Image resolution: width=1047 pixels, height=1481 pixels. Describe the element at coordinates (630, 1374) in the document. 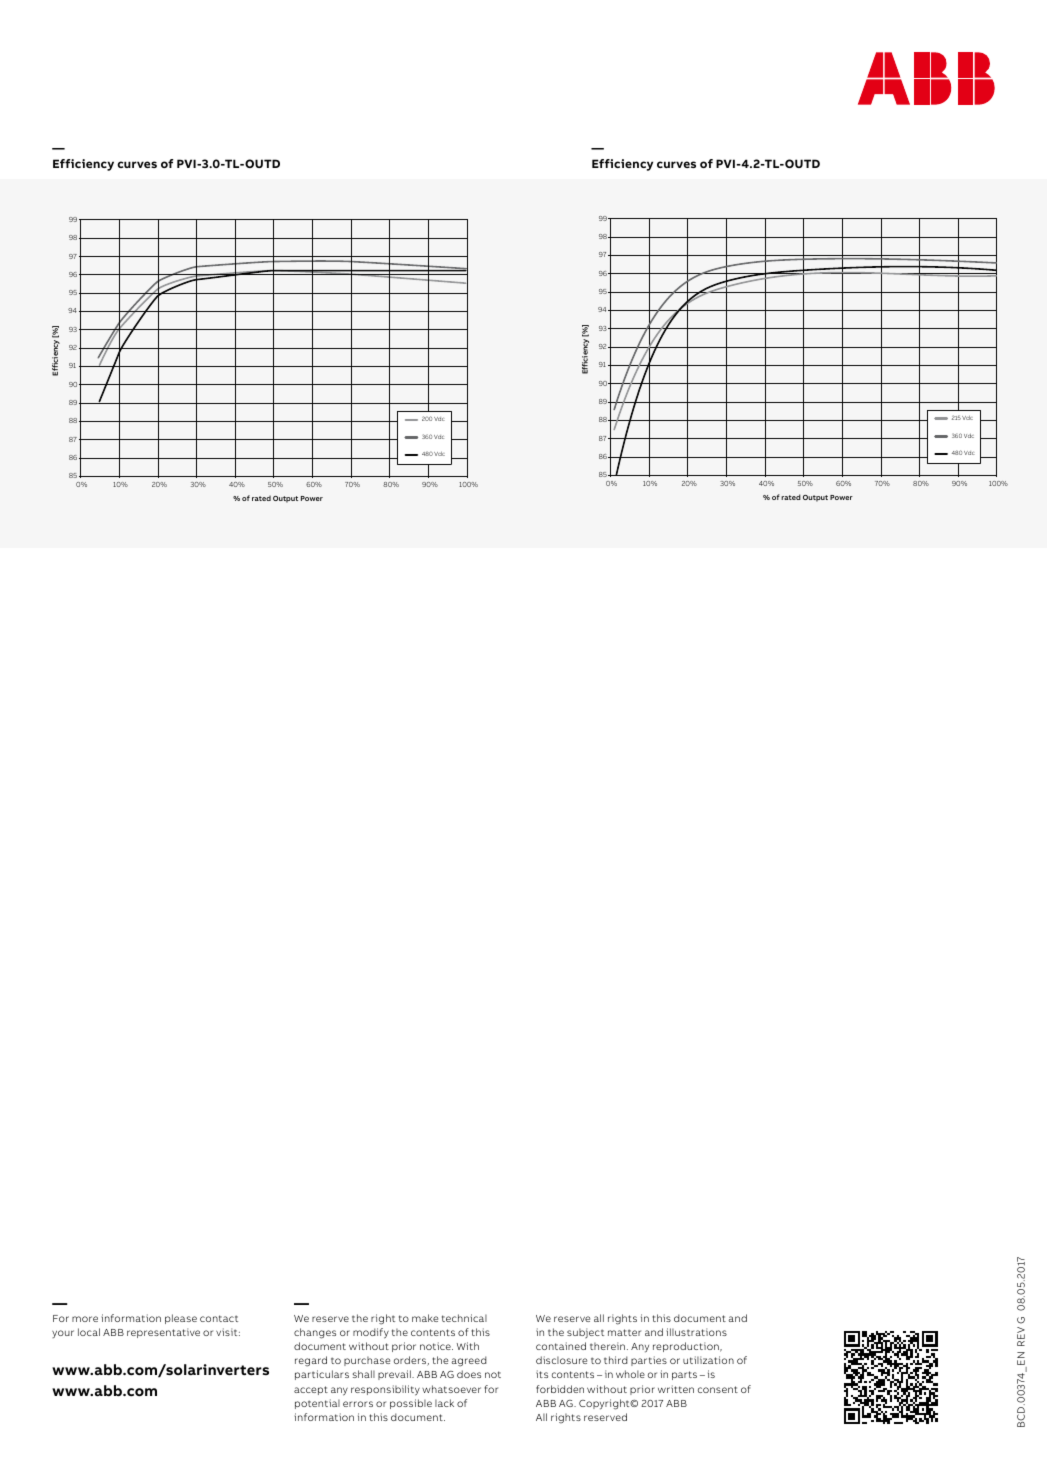

I see `whole` at that location.
